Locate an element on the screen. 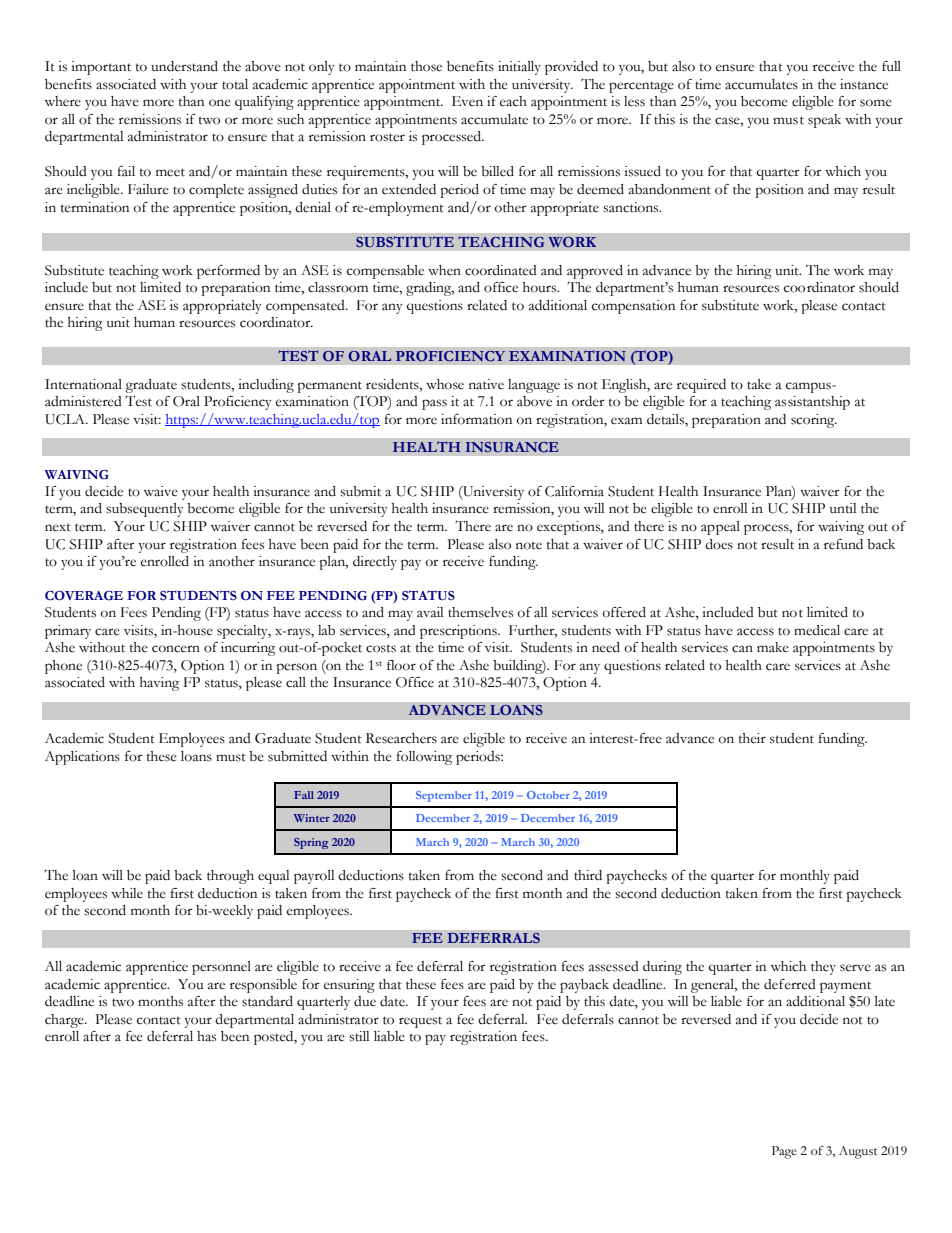 Image resolution: width=952 pixels, height=1233 pixels. required is located at coordinates (701, 386).
